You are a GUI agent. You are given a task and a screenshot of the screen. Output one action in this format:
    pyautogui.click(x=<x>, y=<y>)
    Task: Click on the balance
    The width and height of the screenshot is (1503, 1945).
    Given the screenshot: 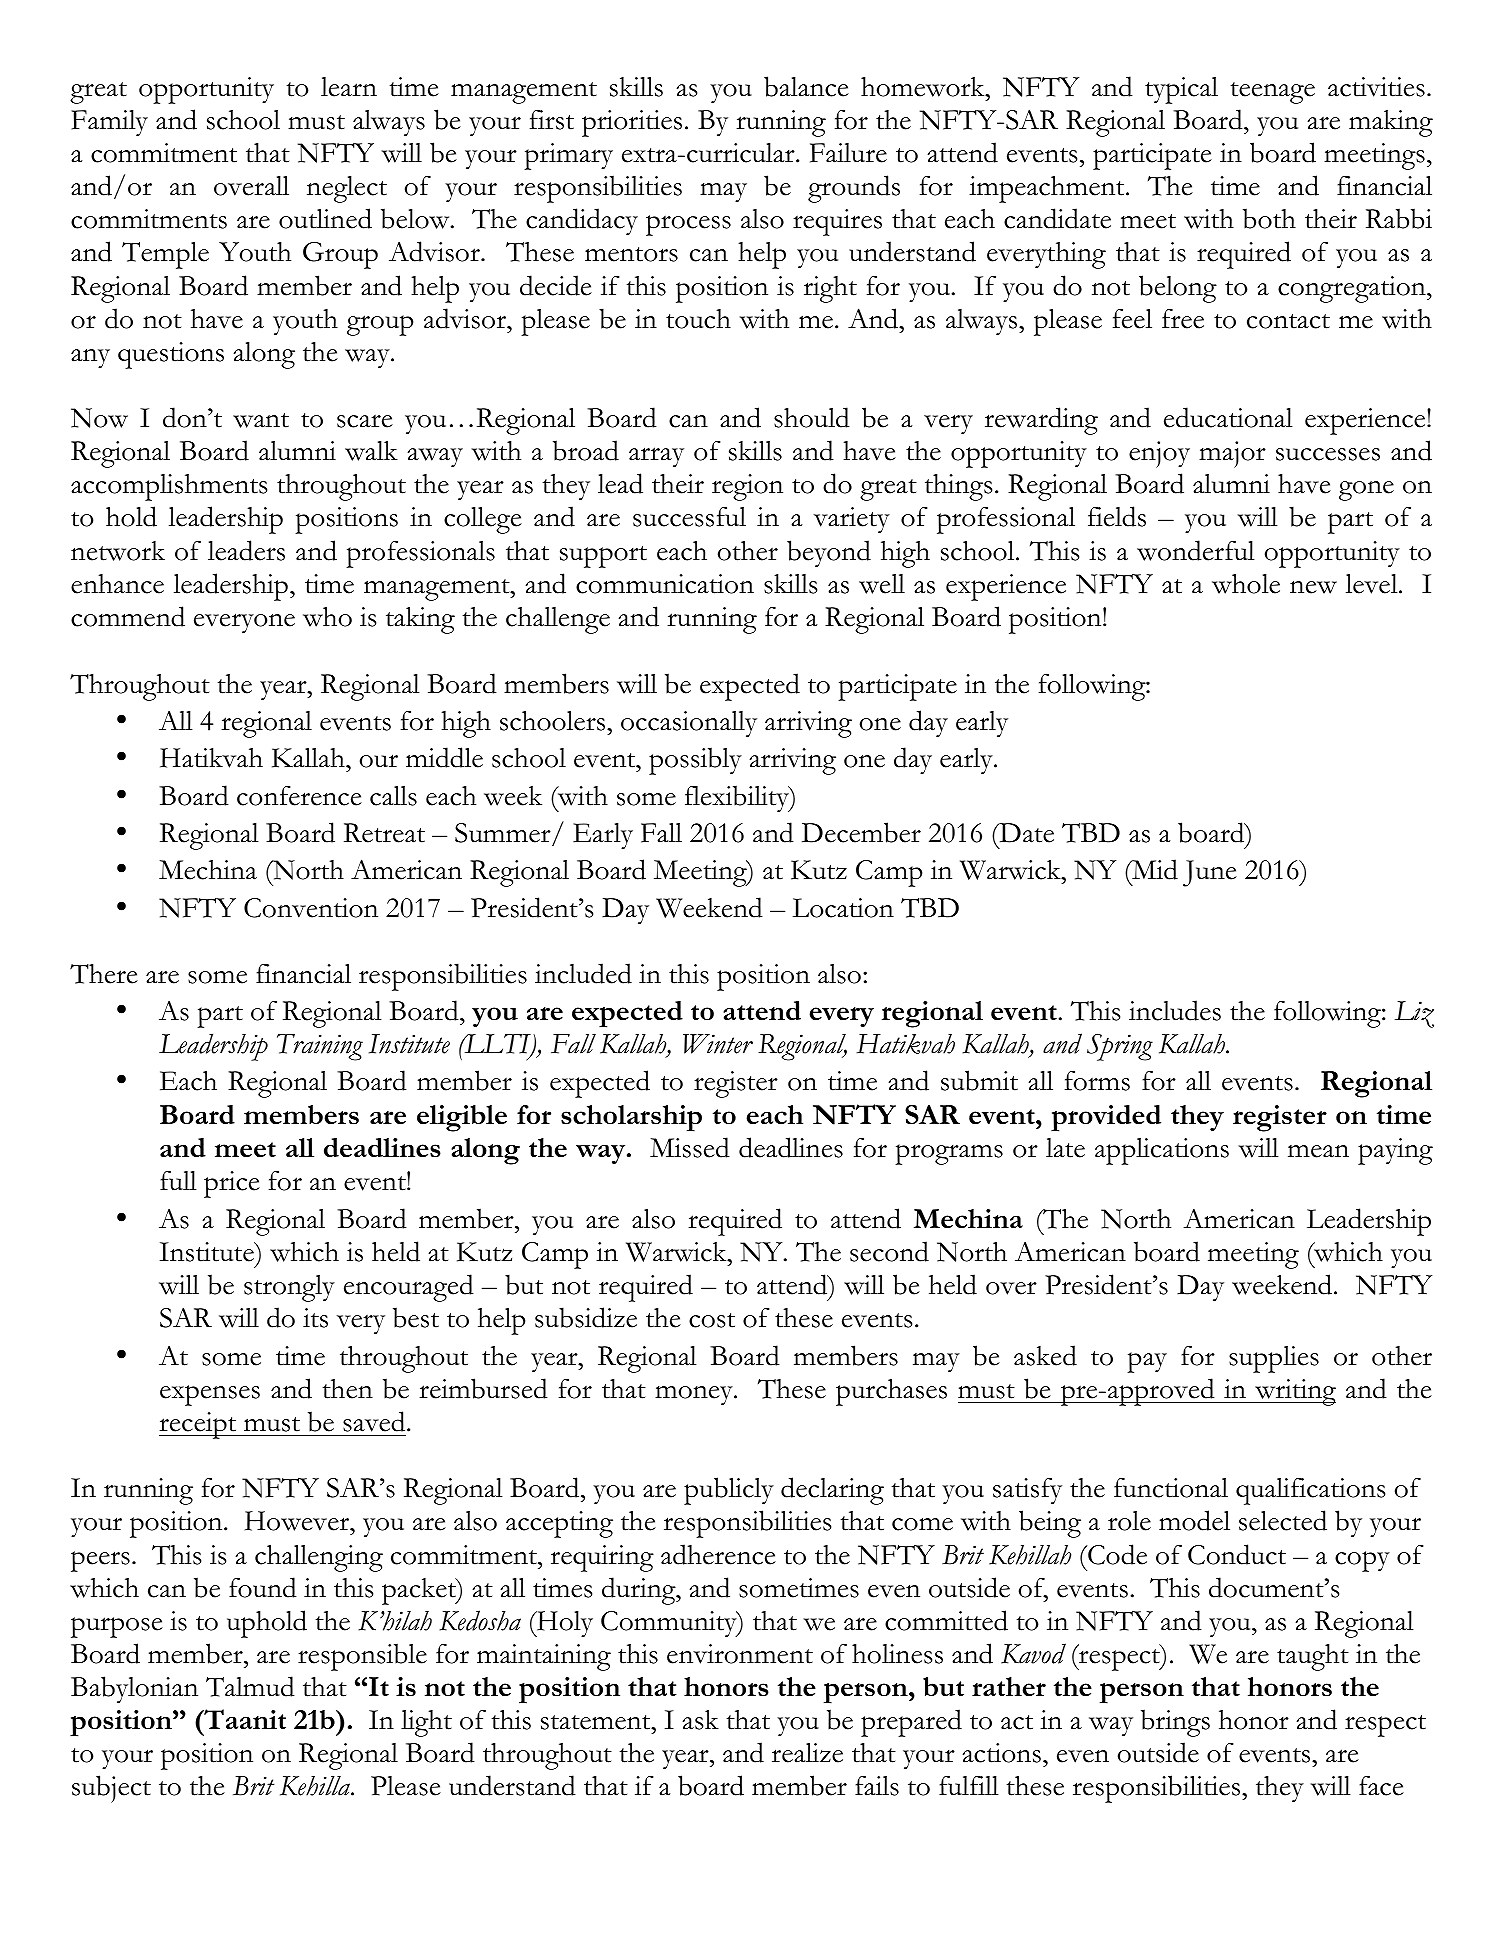 What is the action you would take?
    pyautogui.click(x=806, y=86)
